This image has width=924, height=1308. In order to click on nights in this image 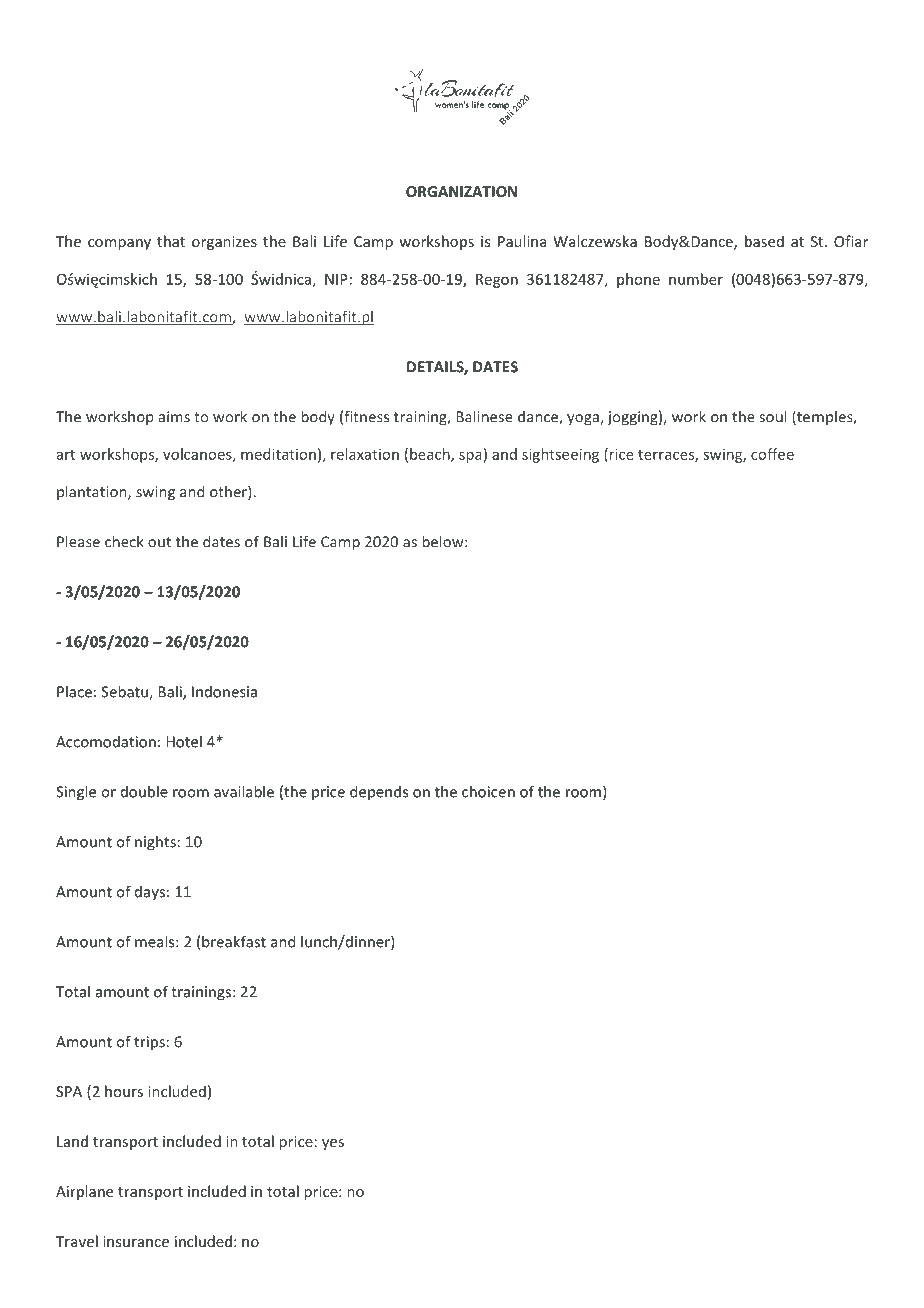, I will do `click(155, 843)`.
